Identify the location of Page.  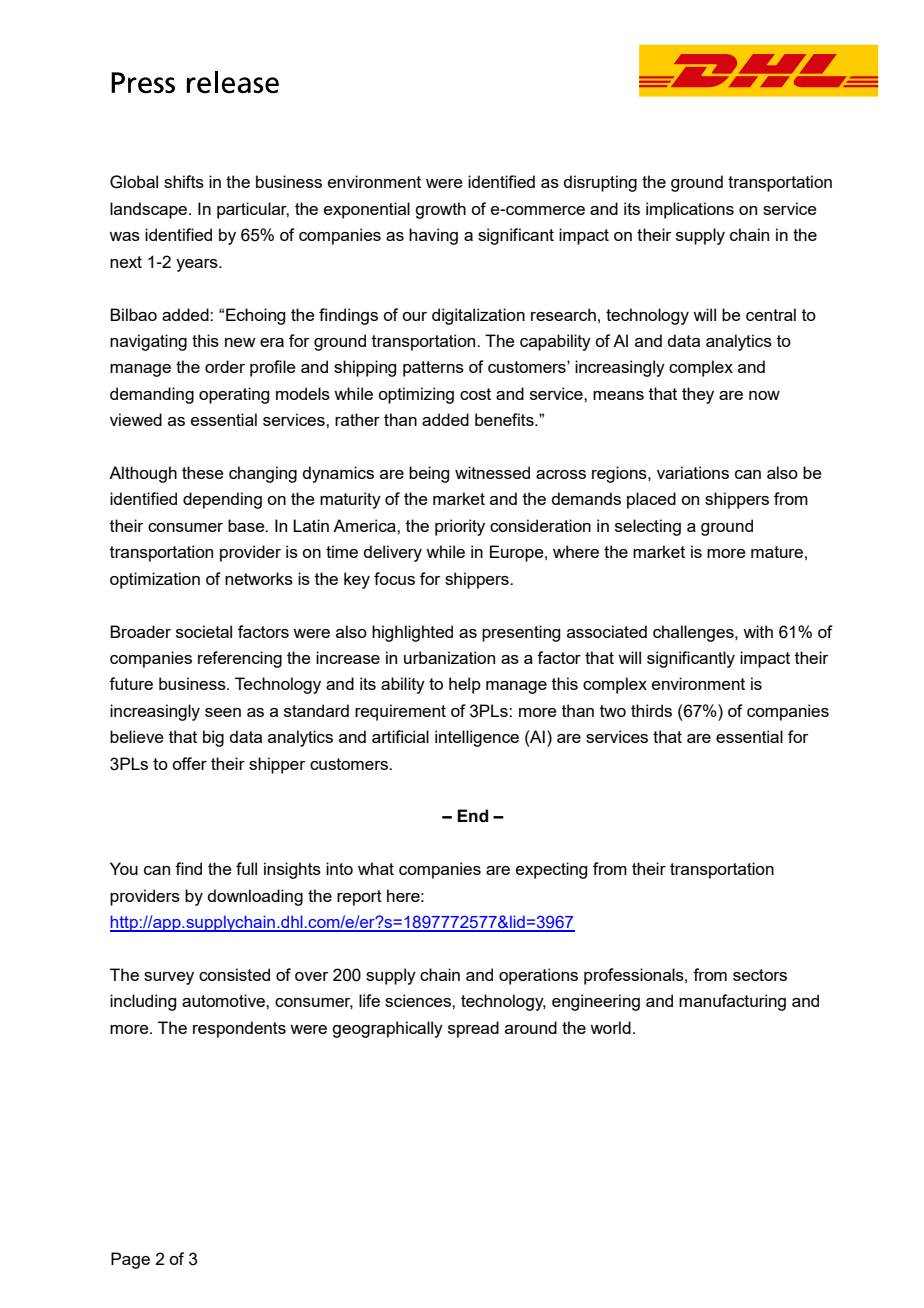
(130, 1260).
